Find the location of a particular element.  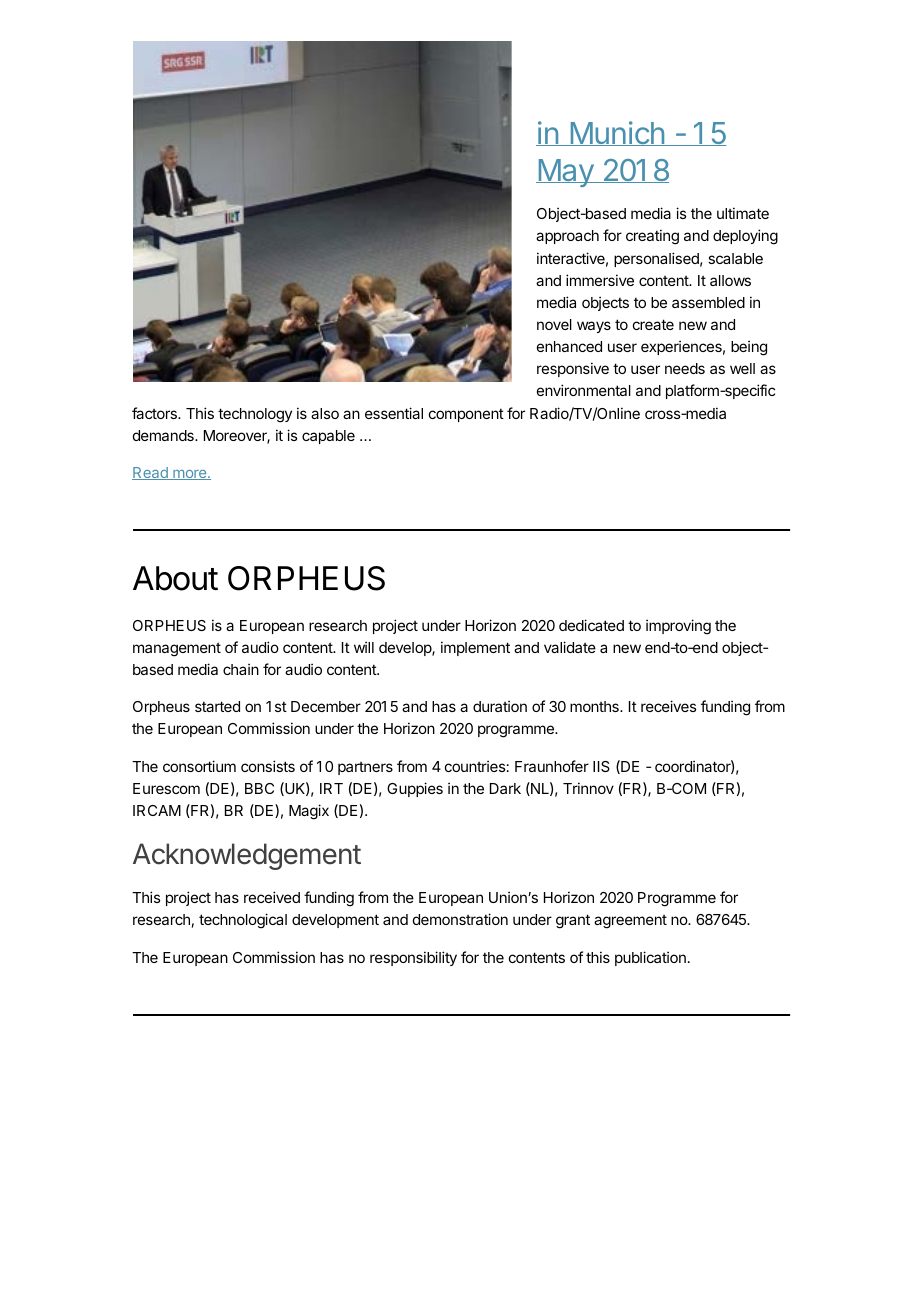

May is located at coordinates (565, 173).
